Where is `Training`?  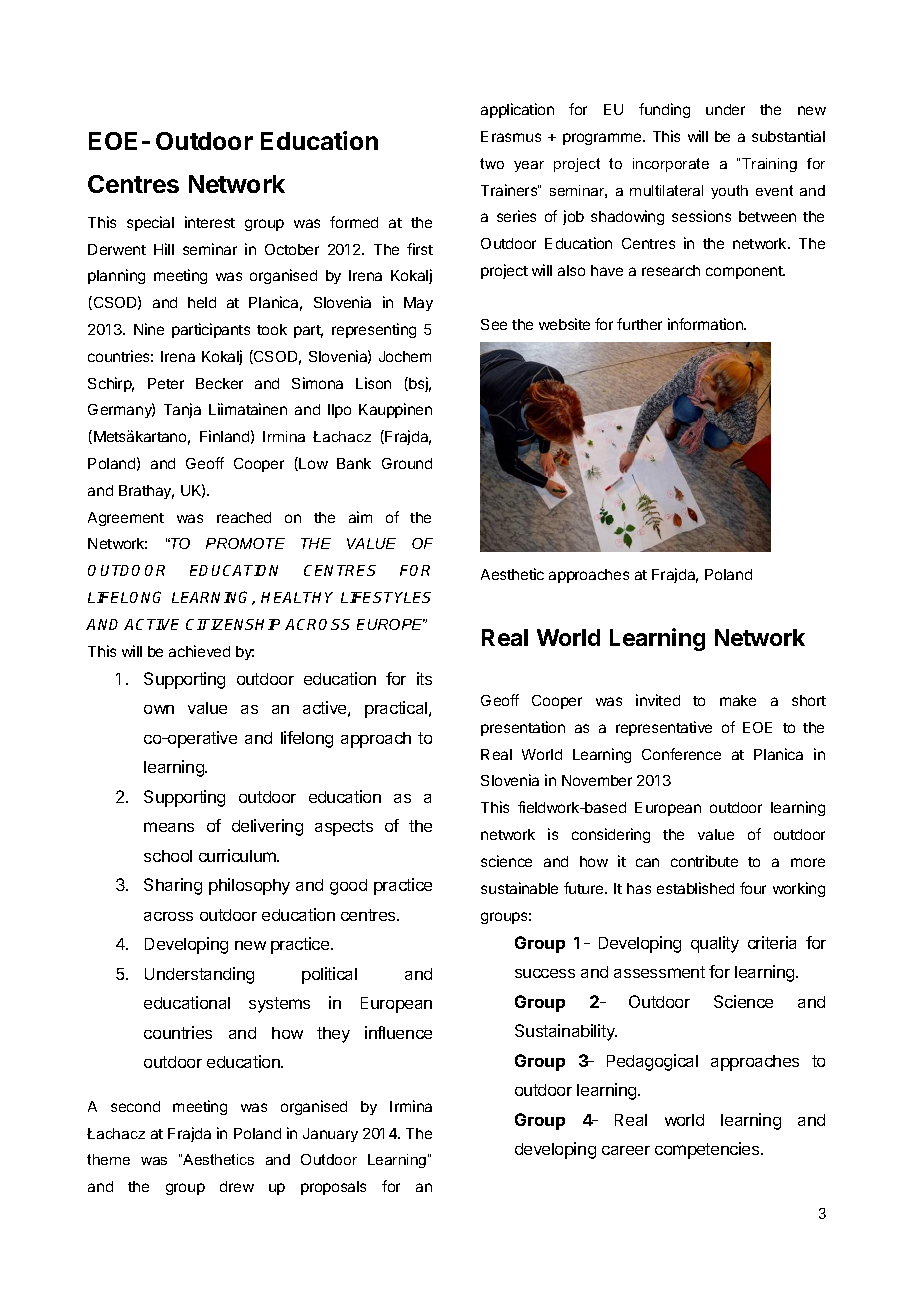 Training is located at coordinates (769, 165).
